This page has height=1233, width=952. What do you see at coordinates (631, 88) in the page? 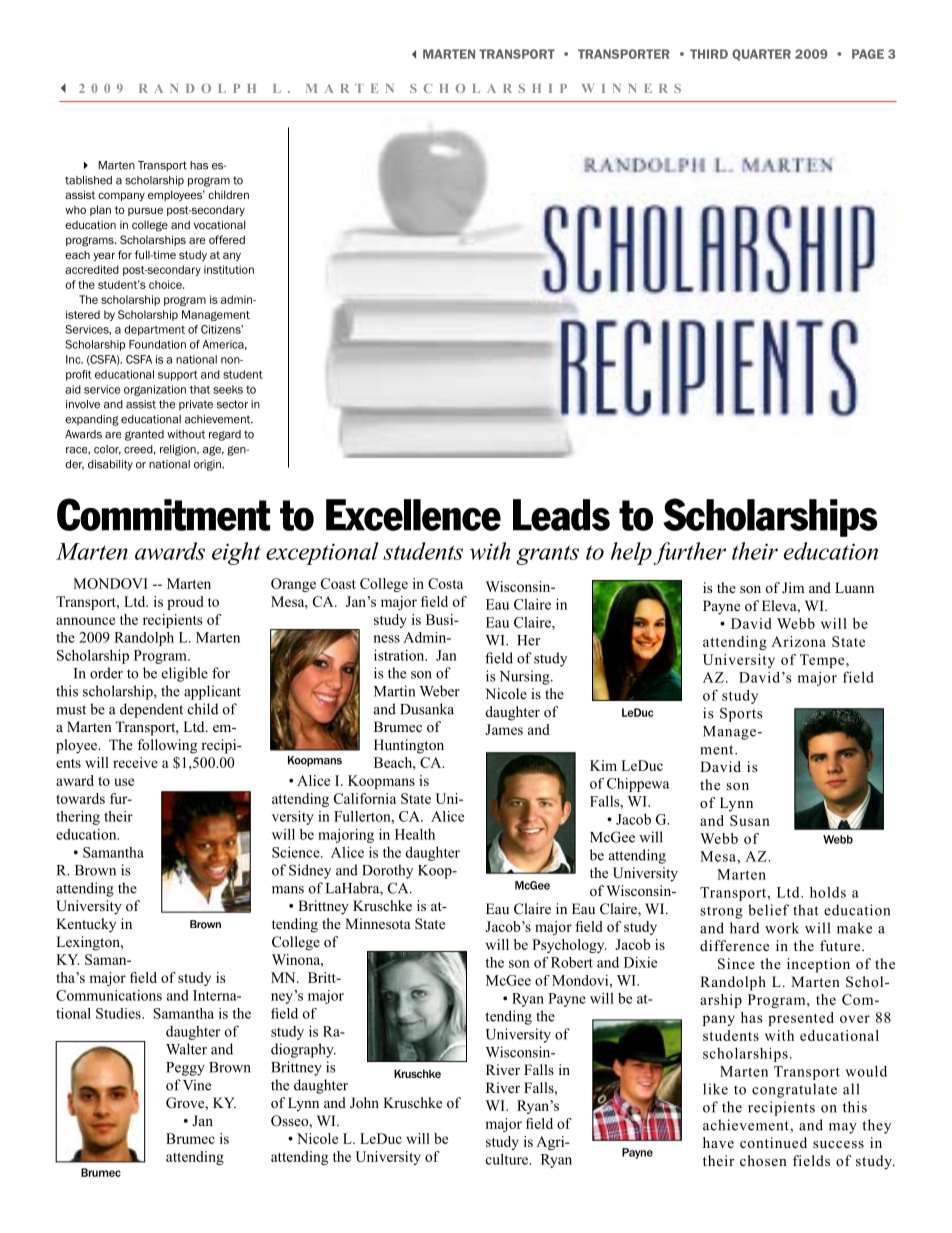
I see `WINNERS` at bounding box center [631, 88].
